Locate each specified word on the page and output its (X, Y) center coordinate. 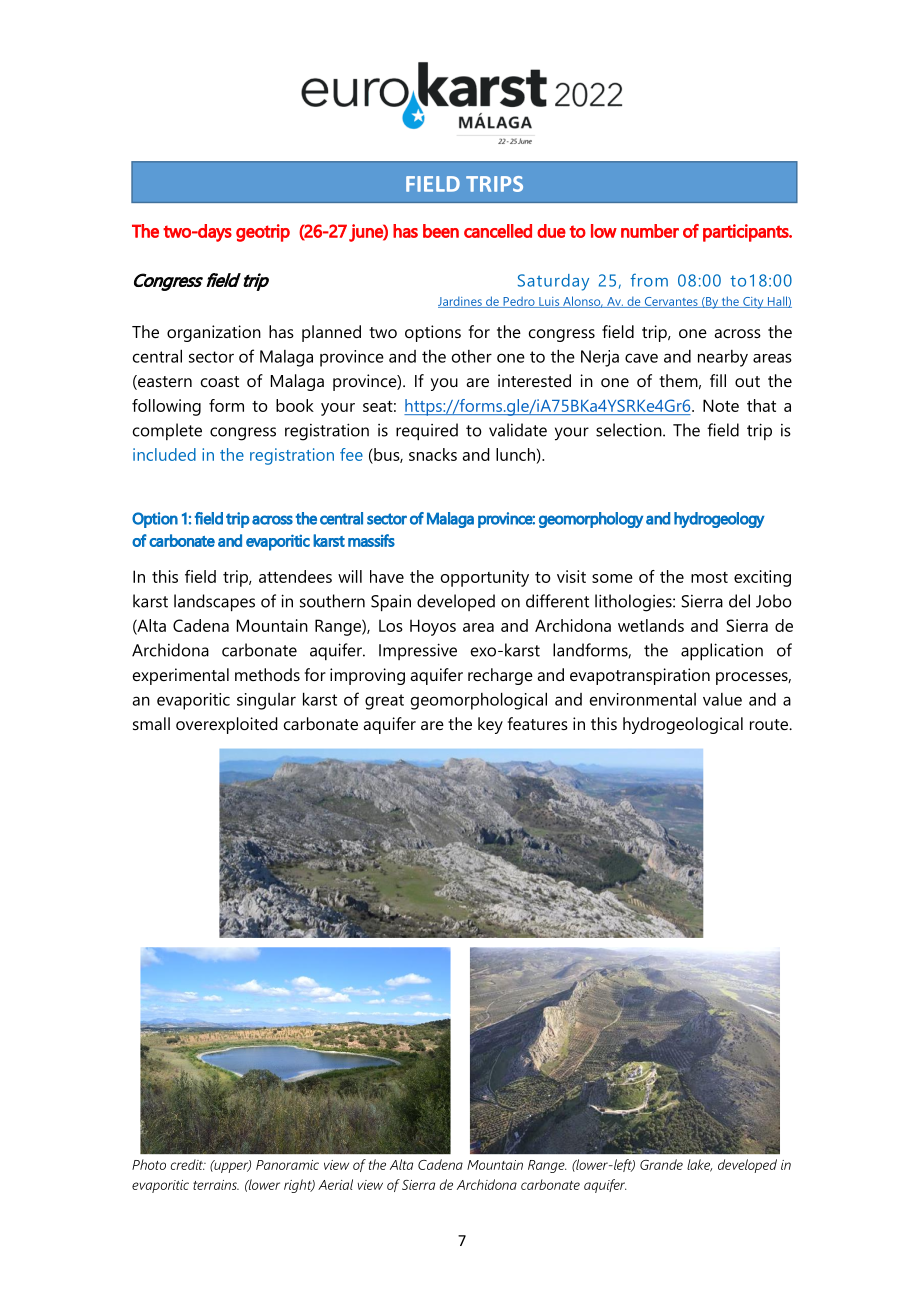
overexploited (227, 725)
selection (630, 430)
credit (188, 1164)
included (164, 454)
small (151, 723)
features (538, 723)
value (722, 699)
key (490, 725)
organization (214, 333)
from (649, 280)
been (441, 231)
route (770, 724)
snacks (433, 454)
